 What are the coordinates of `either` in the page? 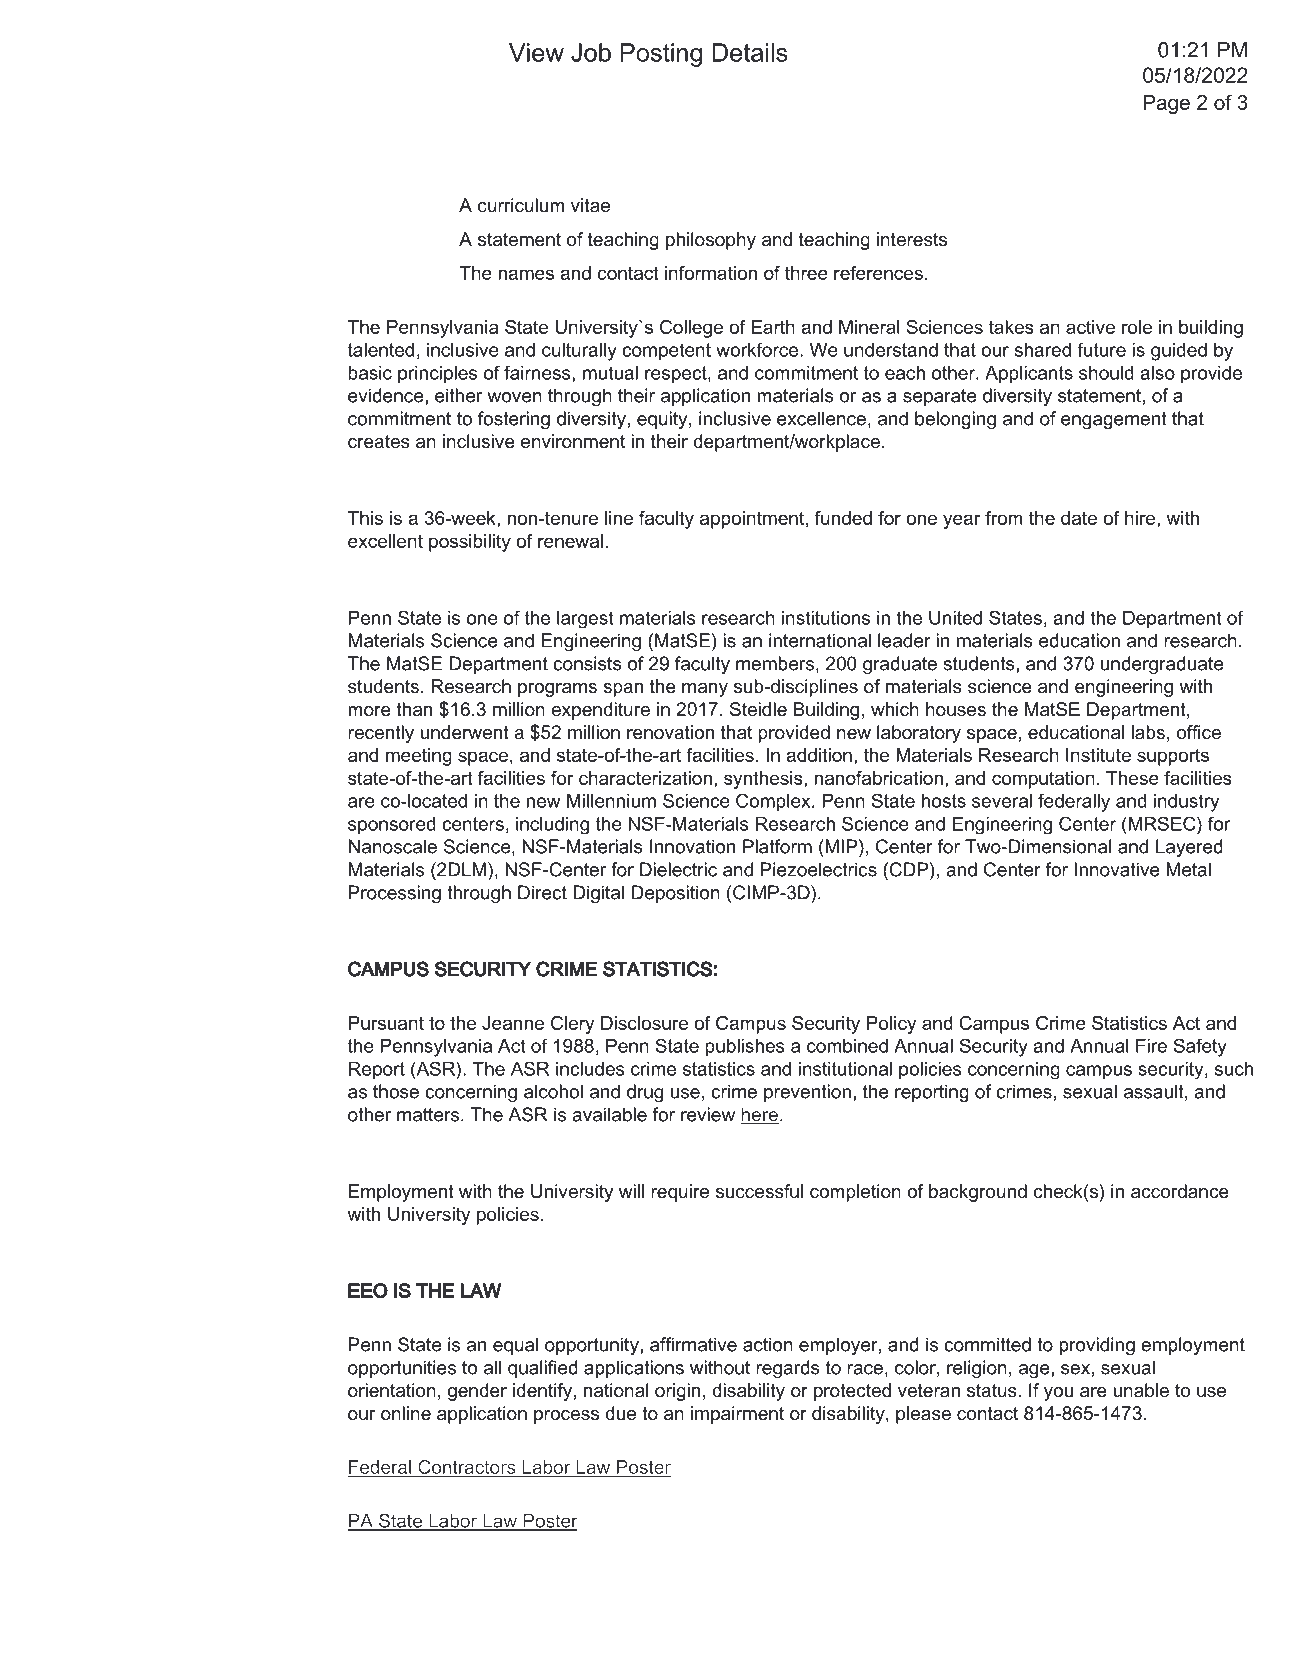 It's located at (458, 395).
